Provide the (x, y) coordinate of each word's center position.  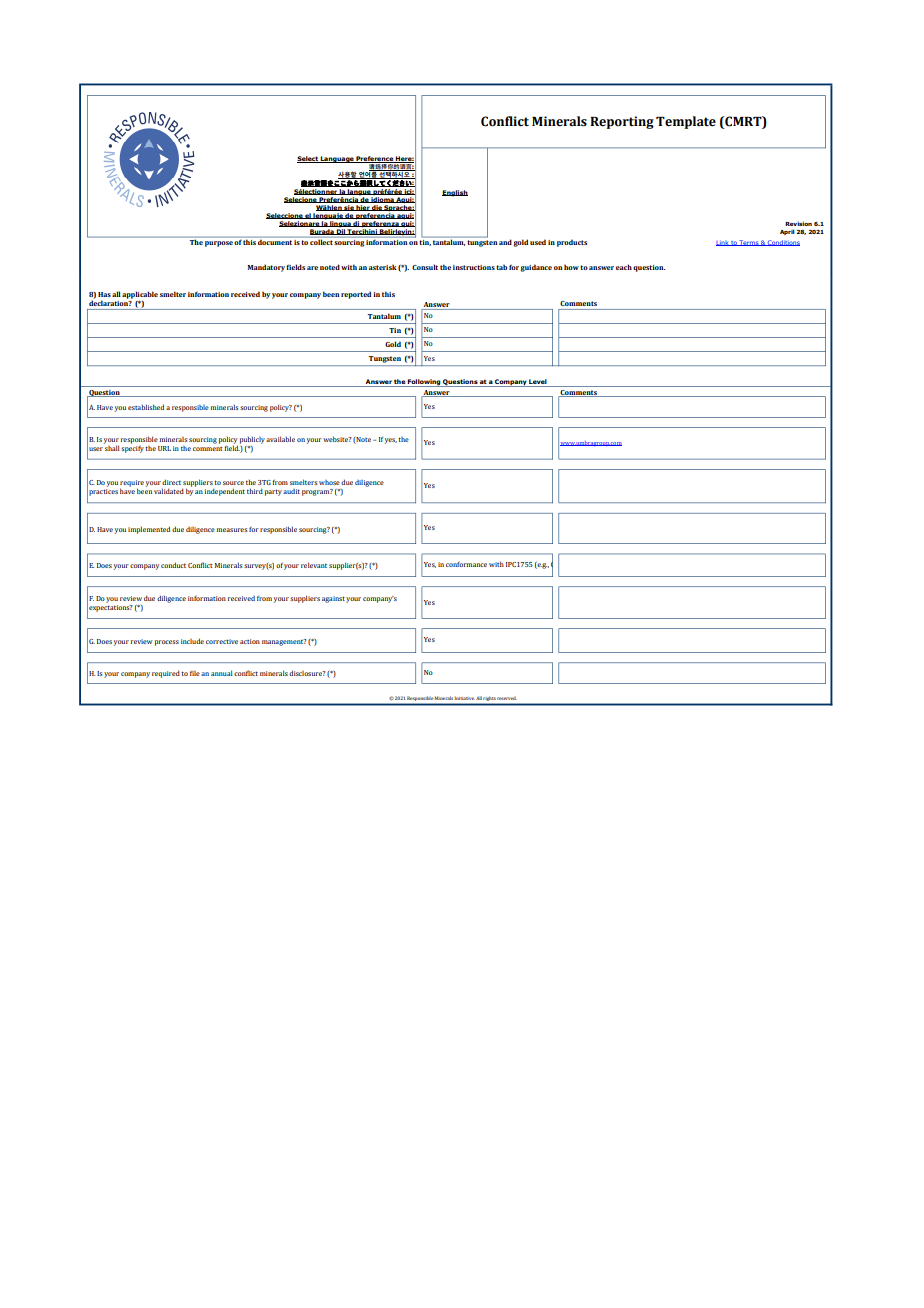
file (195, 673)
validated (169, 491)
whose (329, 482)
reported (356, 295)
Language (337, 159)
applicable (140, 295)
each (624, 267)
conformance (466, 564)
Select (308, 159)
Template (686, 122)
